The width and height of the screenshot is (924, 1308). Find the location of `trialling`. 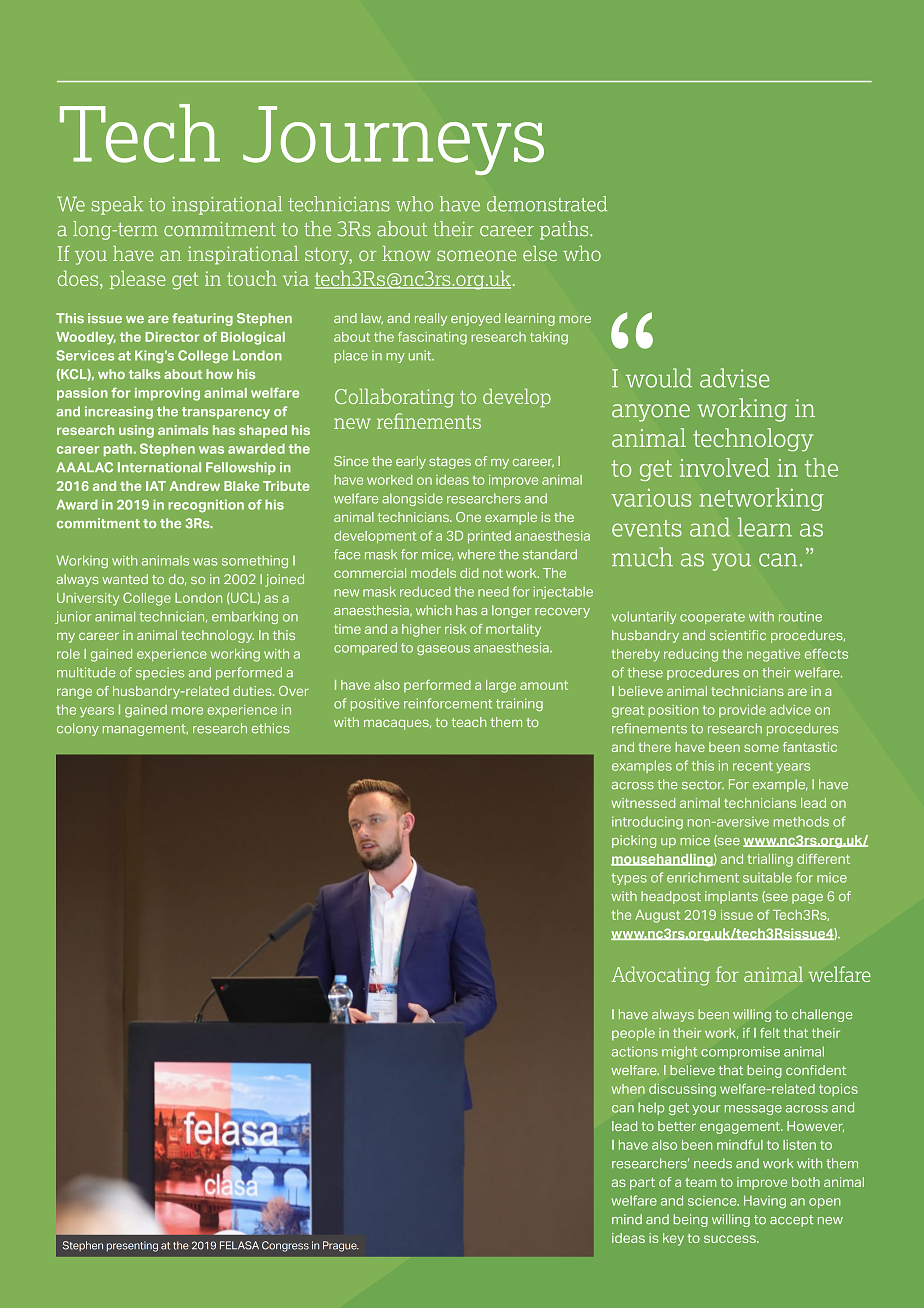

trialling is located at coordinates (770, 860).
